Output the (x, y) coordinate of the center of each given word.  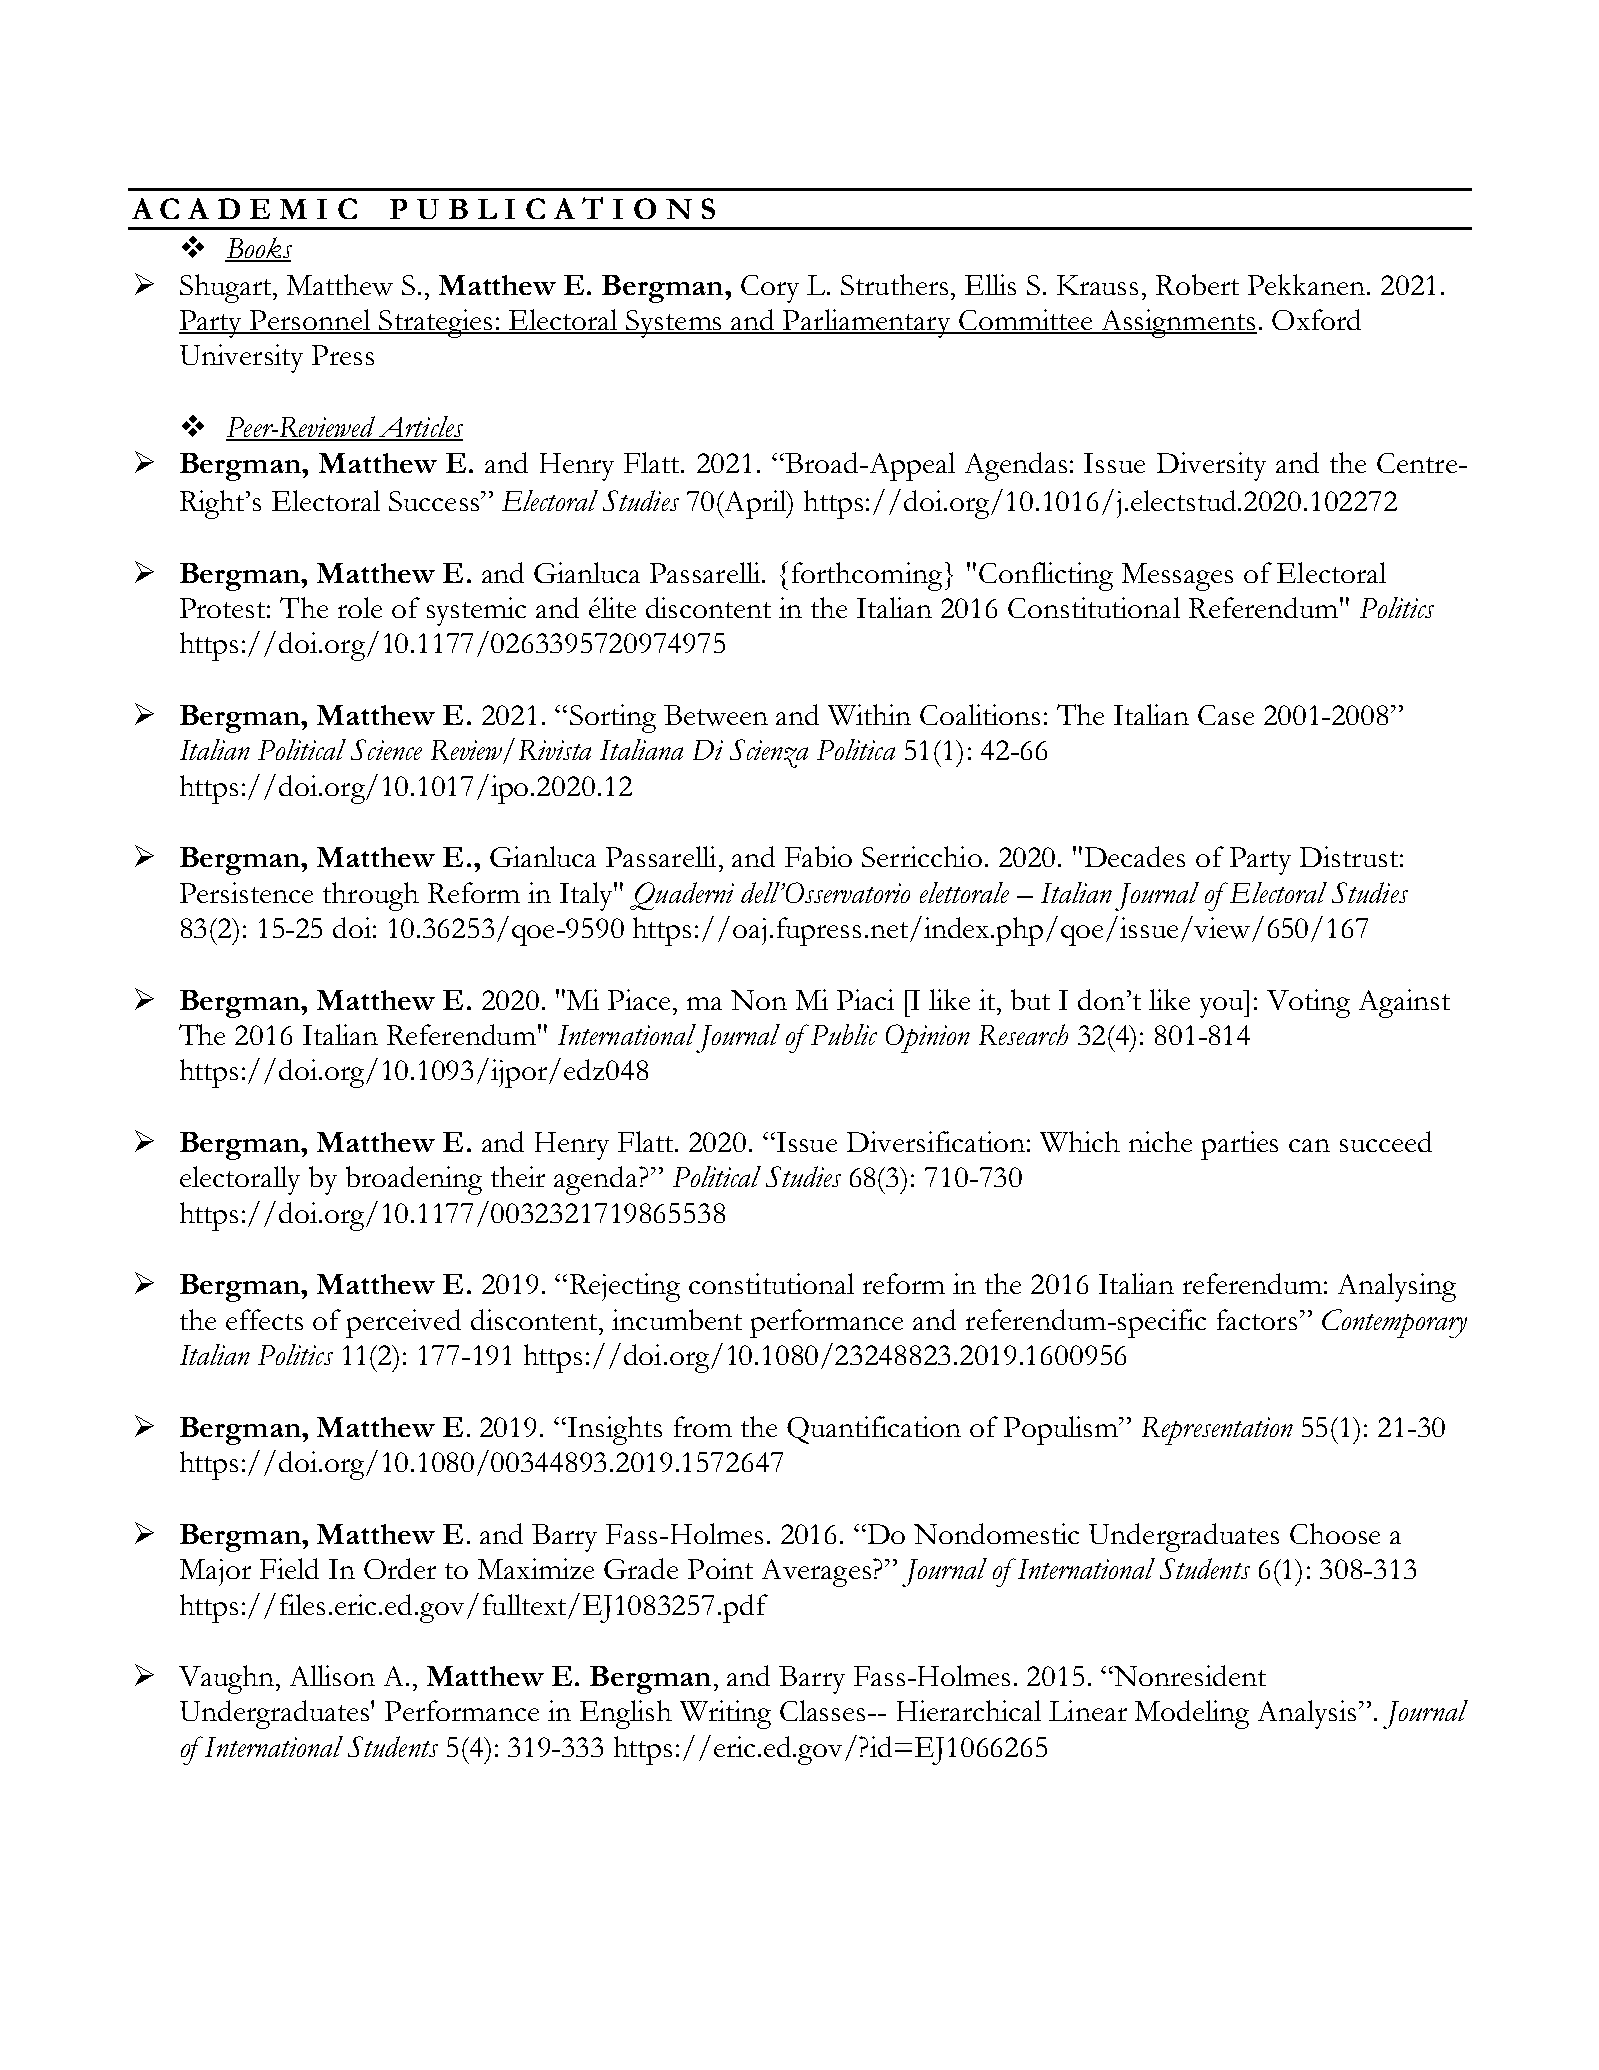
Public (842, 1034)
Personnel (310, 321)
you (1223, 1007)
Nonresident (1189, 1675)
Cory (770, 289)
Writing (725, 1714)
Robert (1197, 284)
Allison (332, 1675)
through (371, 896)
